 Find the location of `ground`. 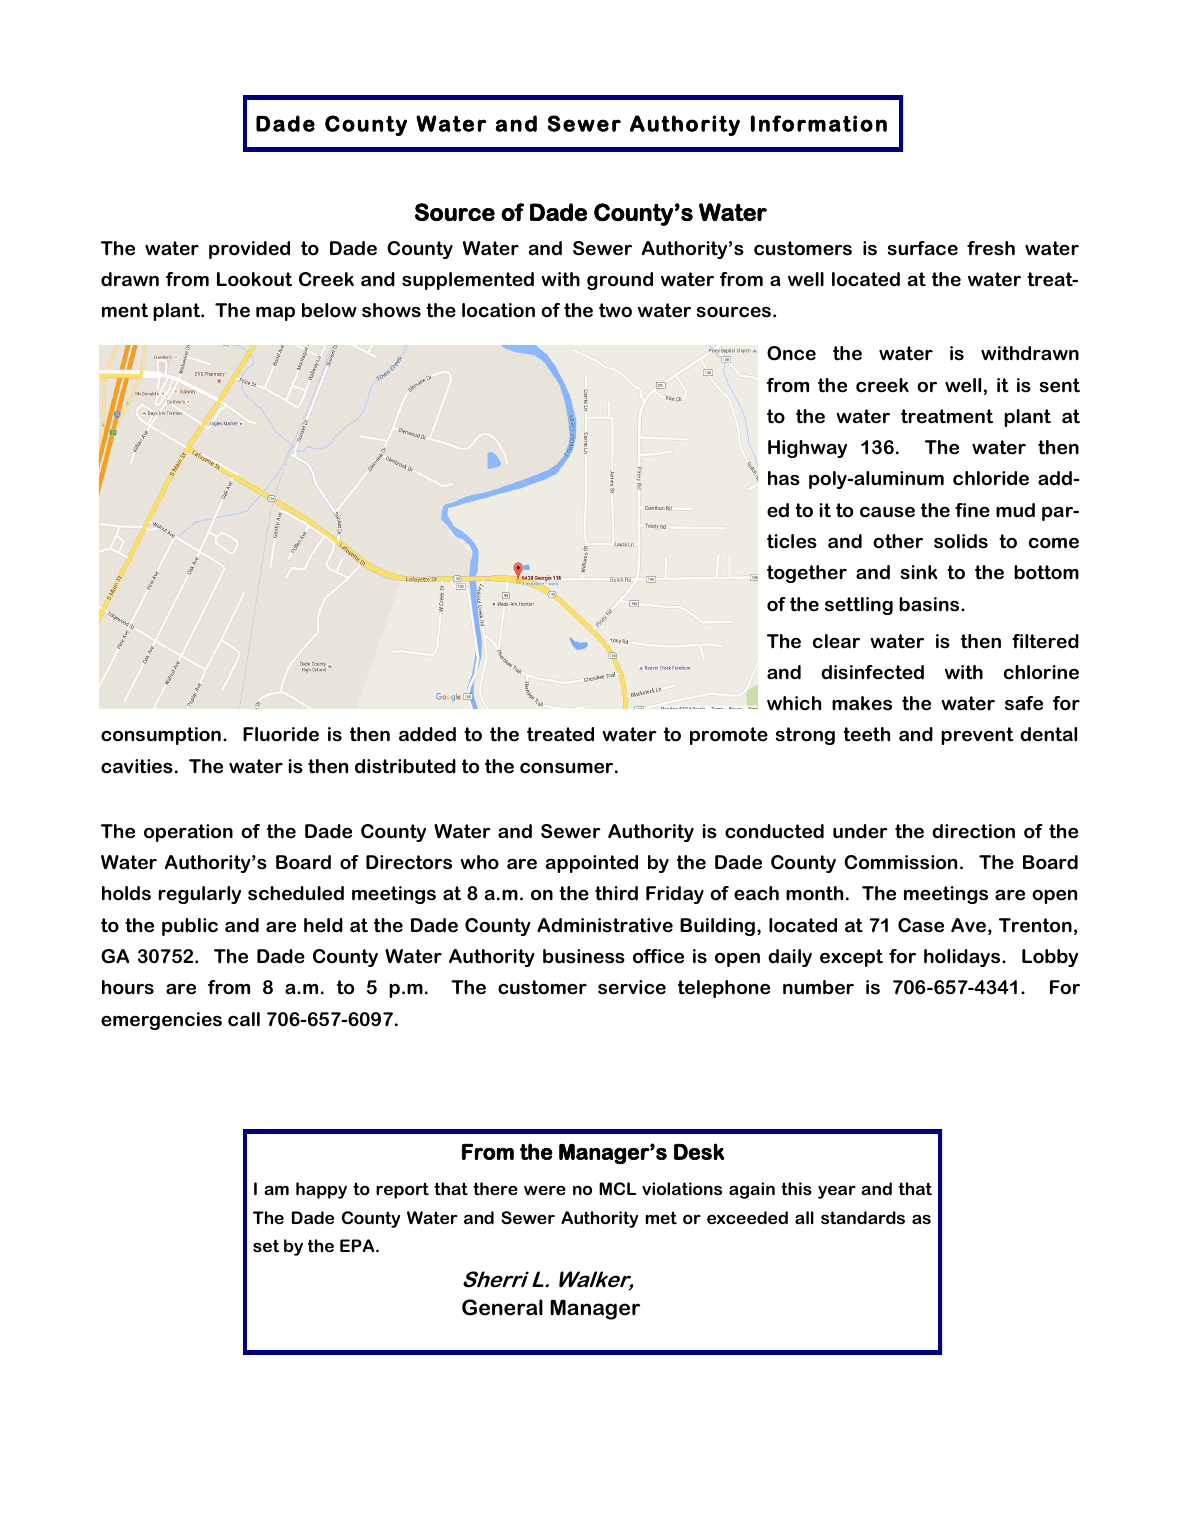

ground is located at coordinates (620, 281).
